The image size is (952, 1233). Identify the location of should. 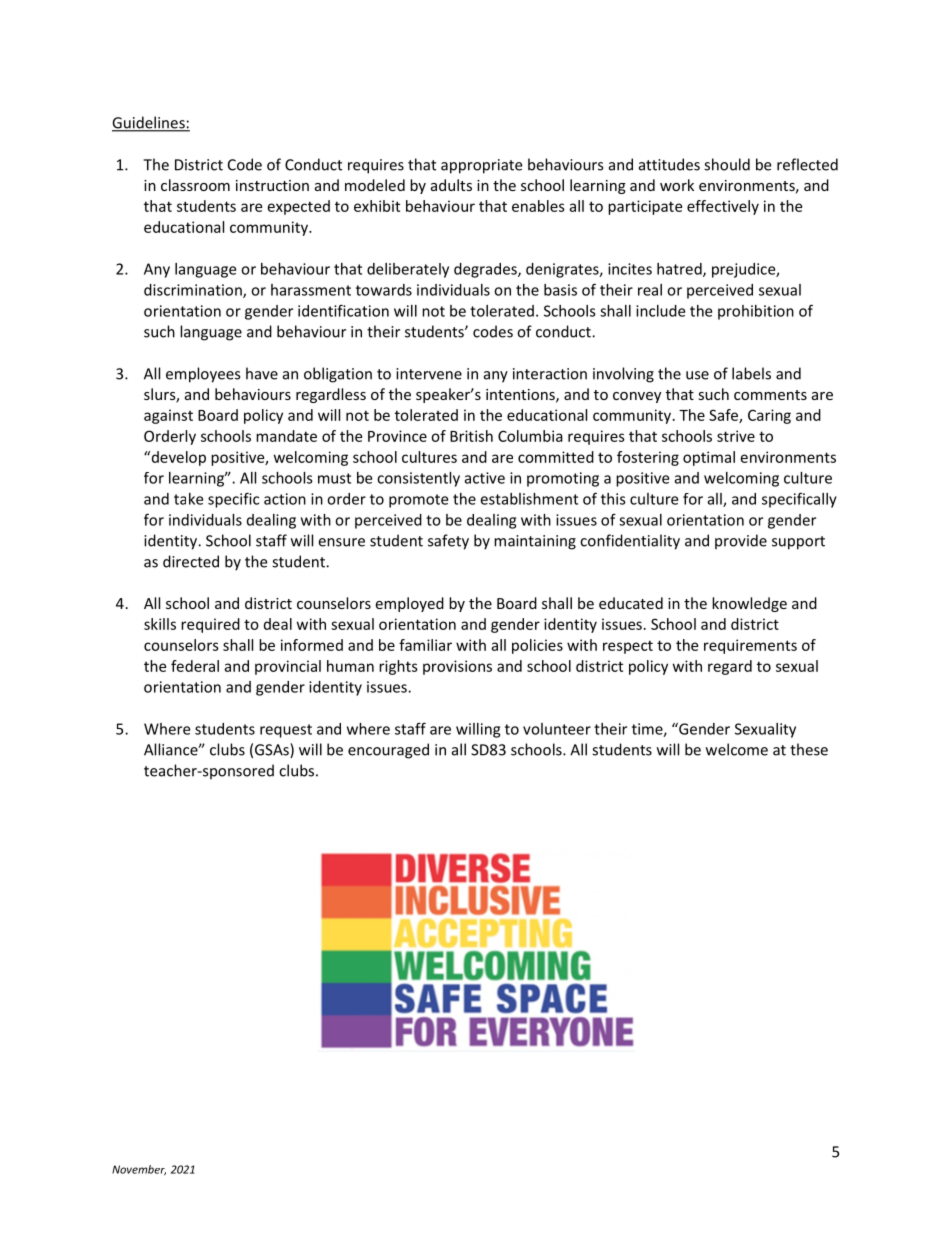
(727, 164).
